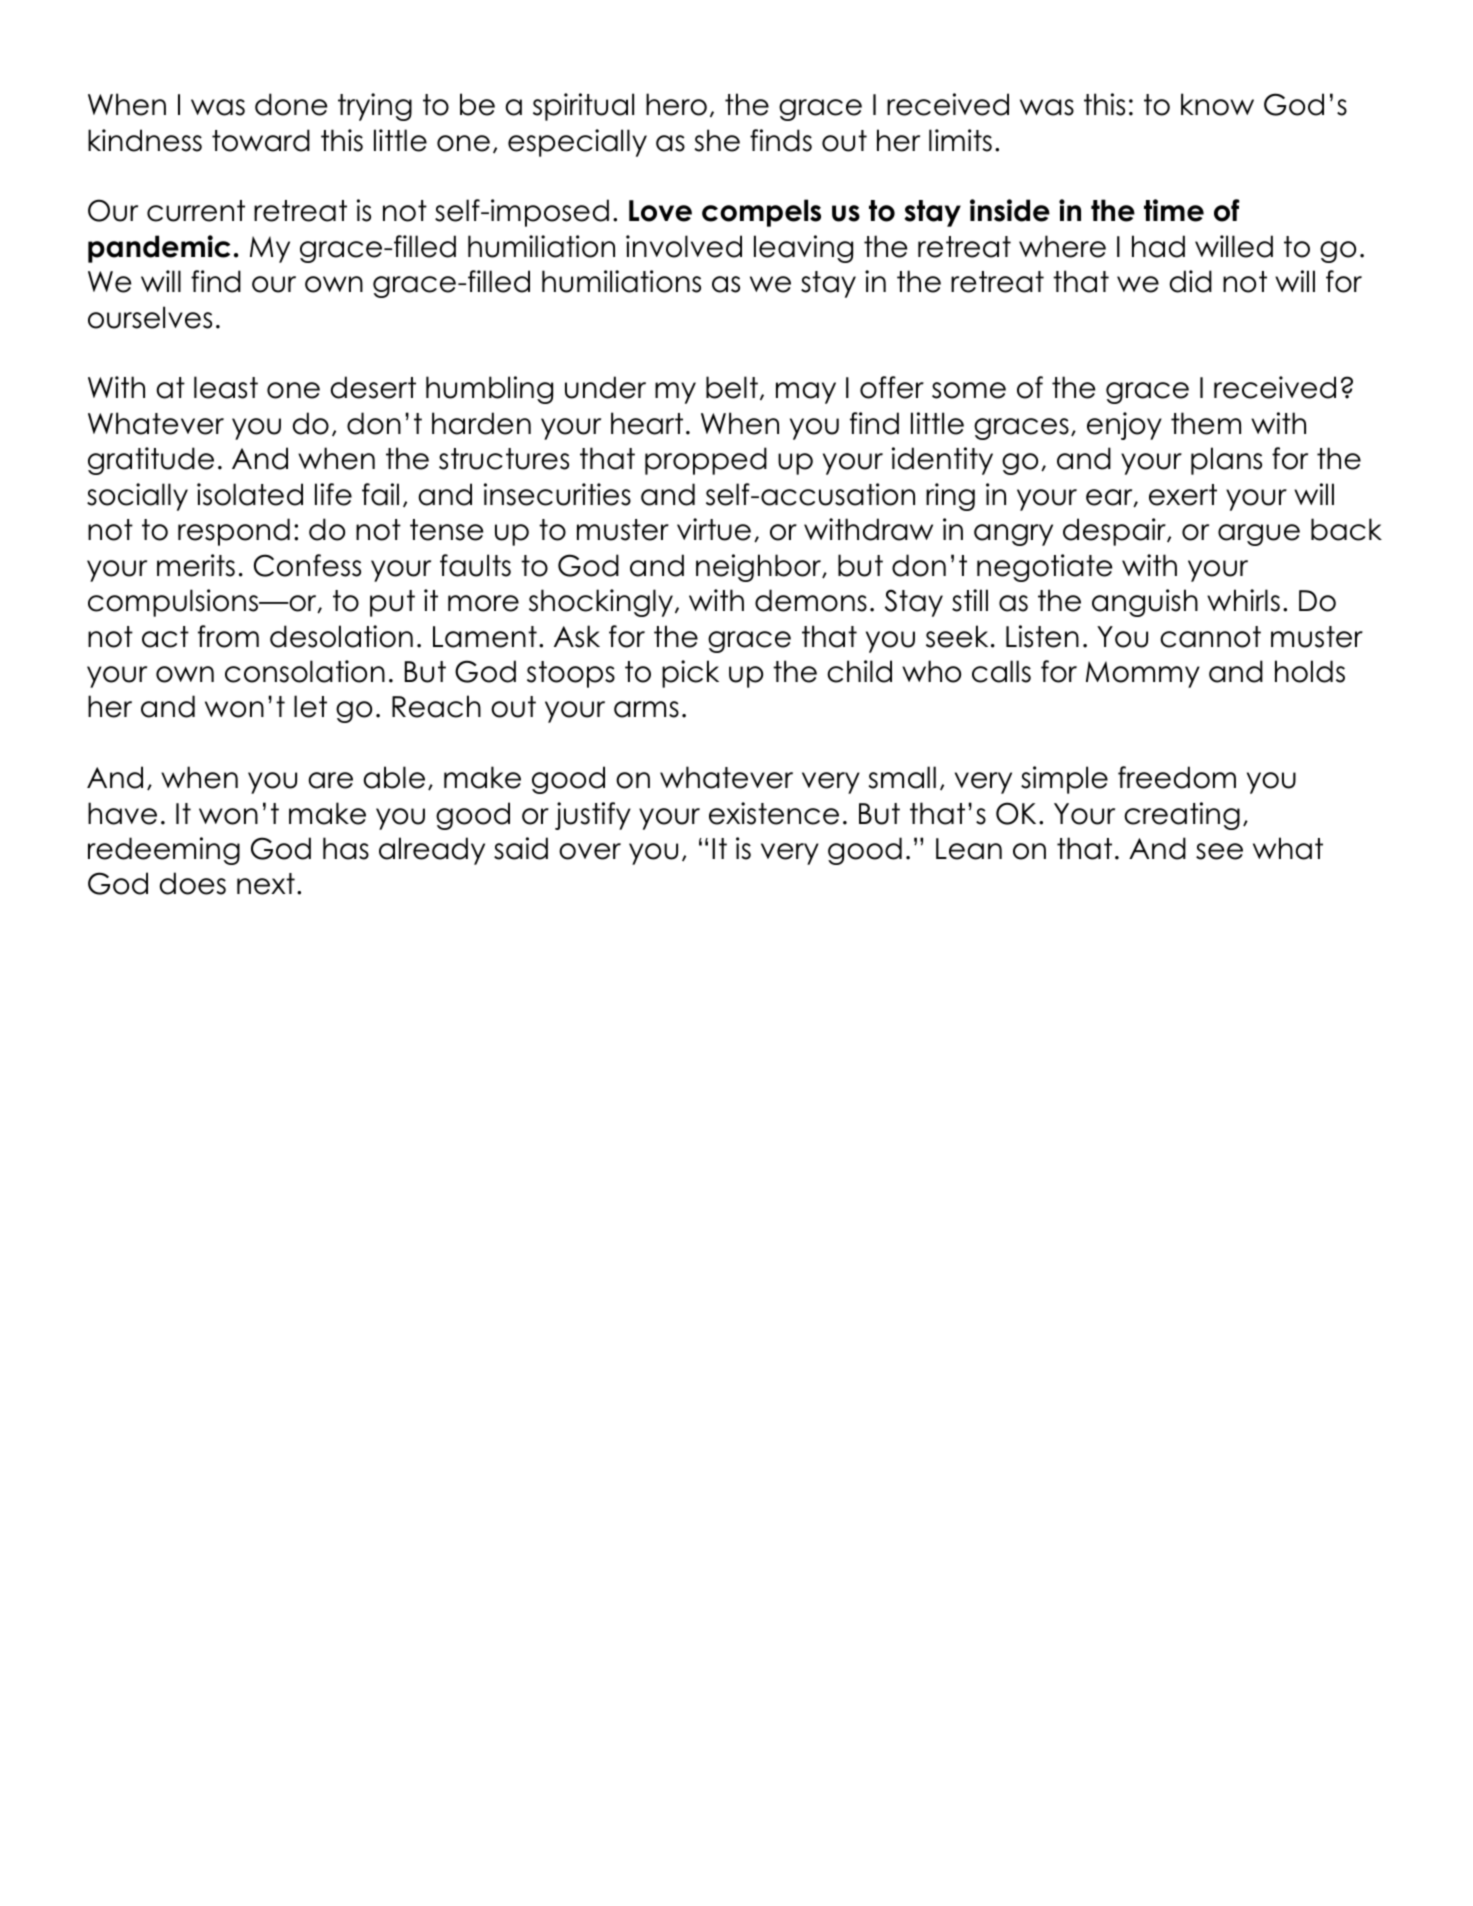 The image size is (1473, 1906). I want to click on creating, so click(1182, 816).
